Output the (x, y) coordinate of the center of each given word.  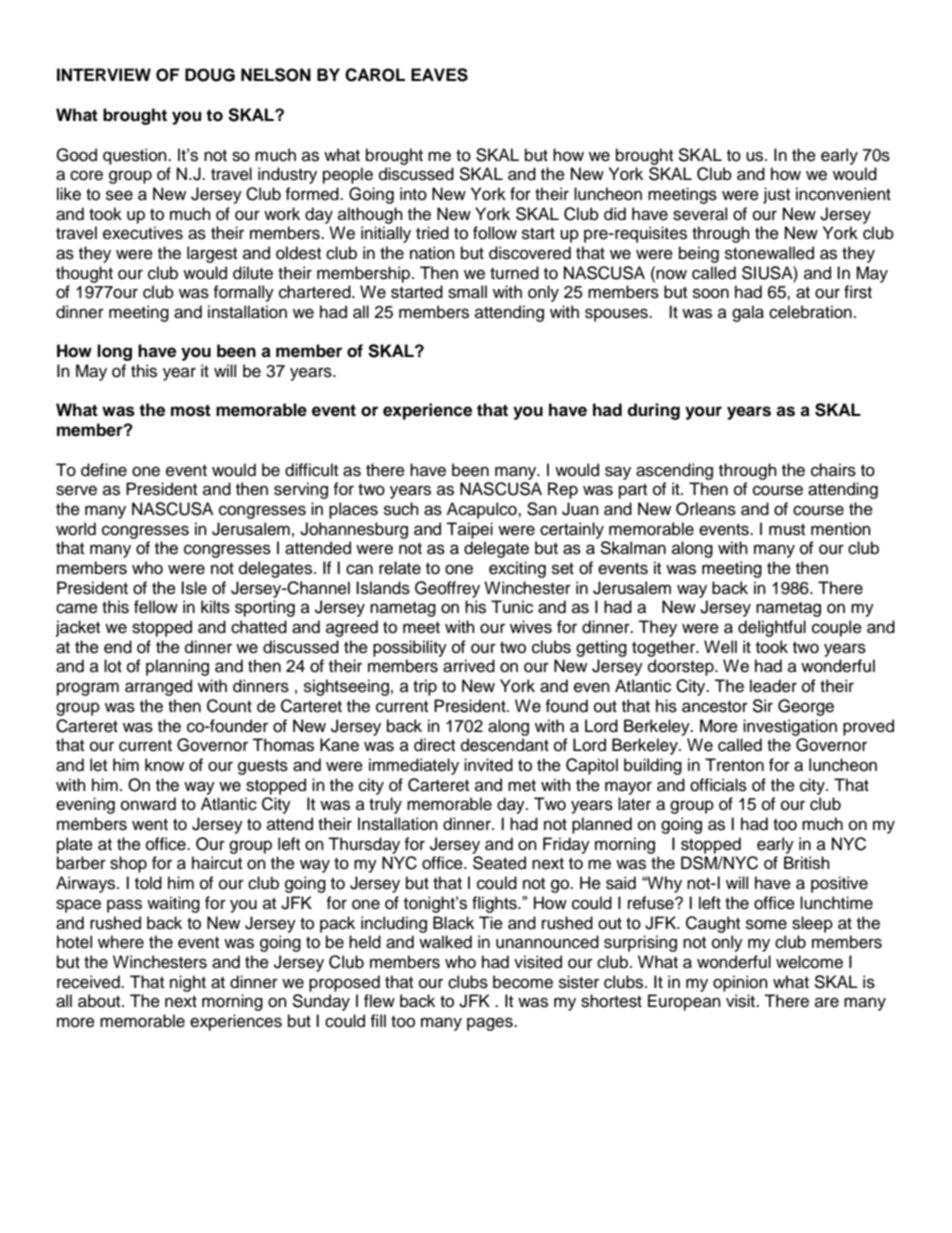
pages (491, 1024)
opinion (740, 983)
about (100, 1001)
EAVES (439, 75)
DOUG (210, 75)
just (776, 195)
